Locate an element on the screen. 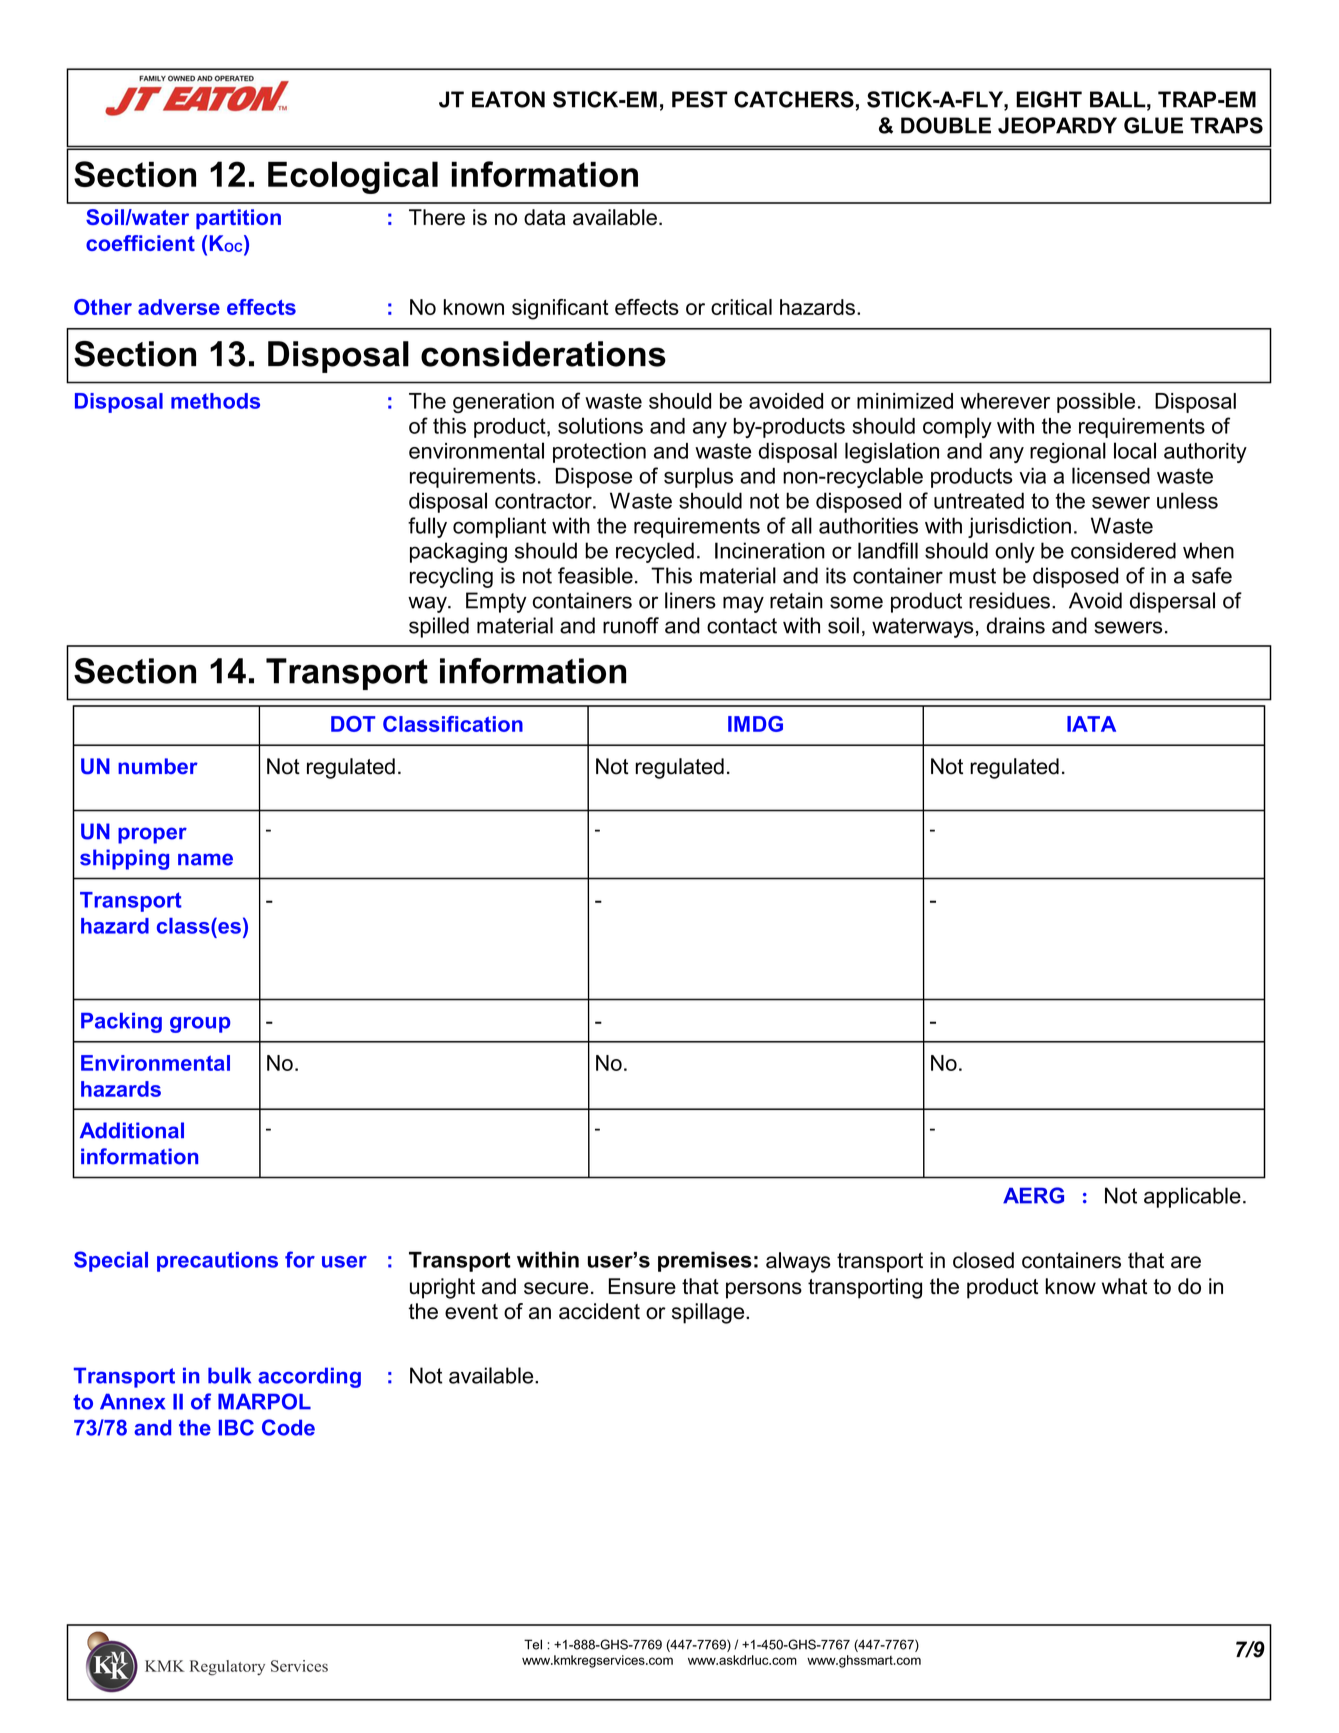 This screenshot has width=1339, height=1733. what is located at coordinates (1124, 1286).
